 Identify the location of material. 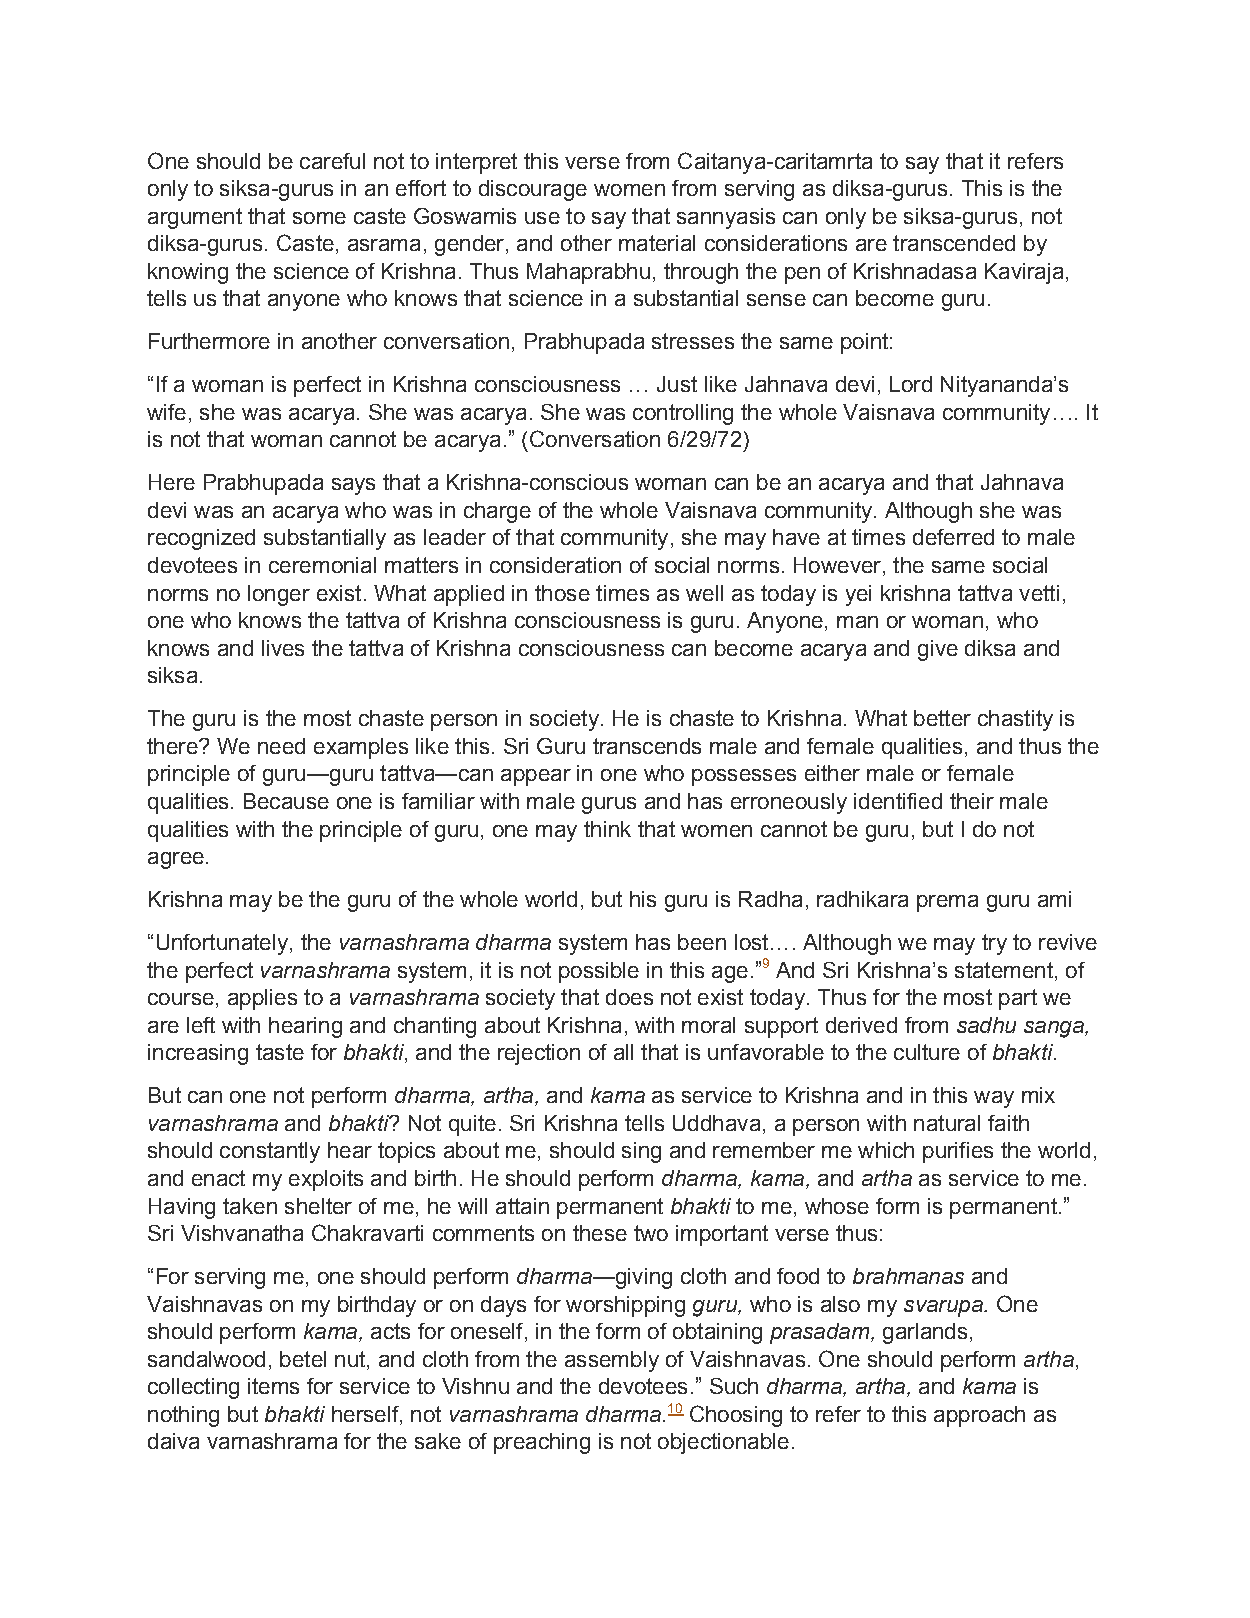
(657, 243).
